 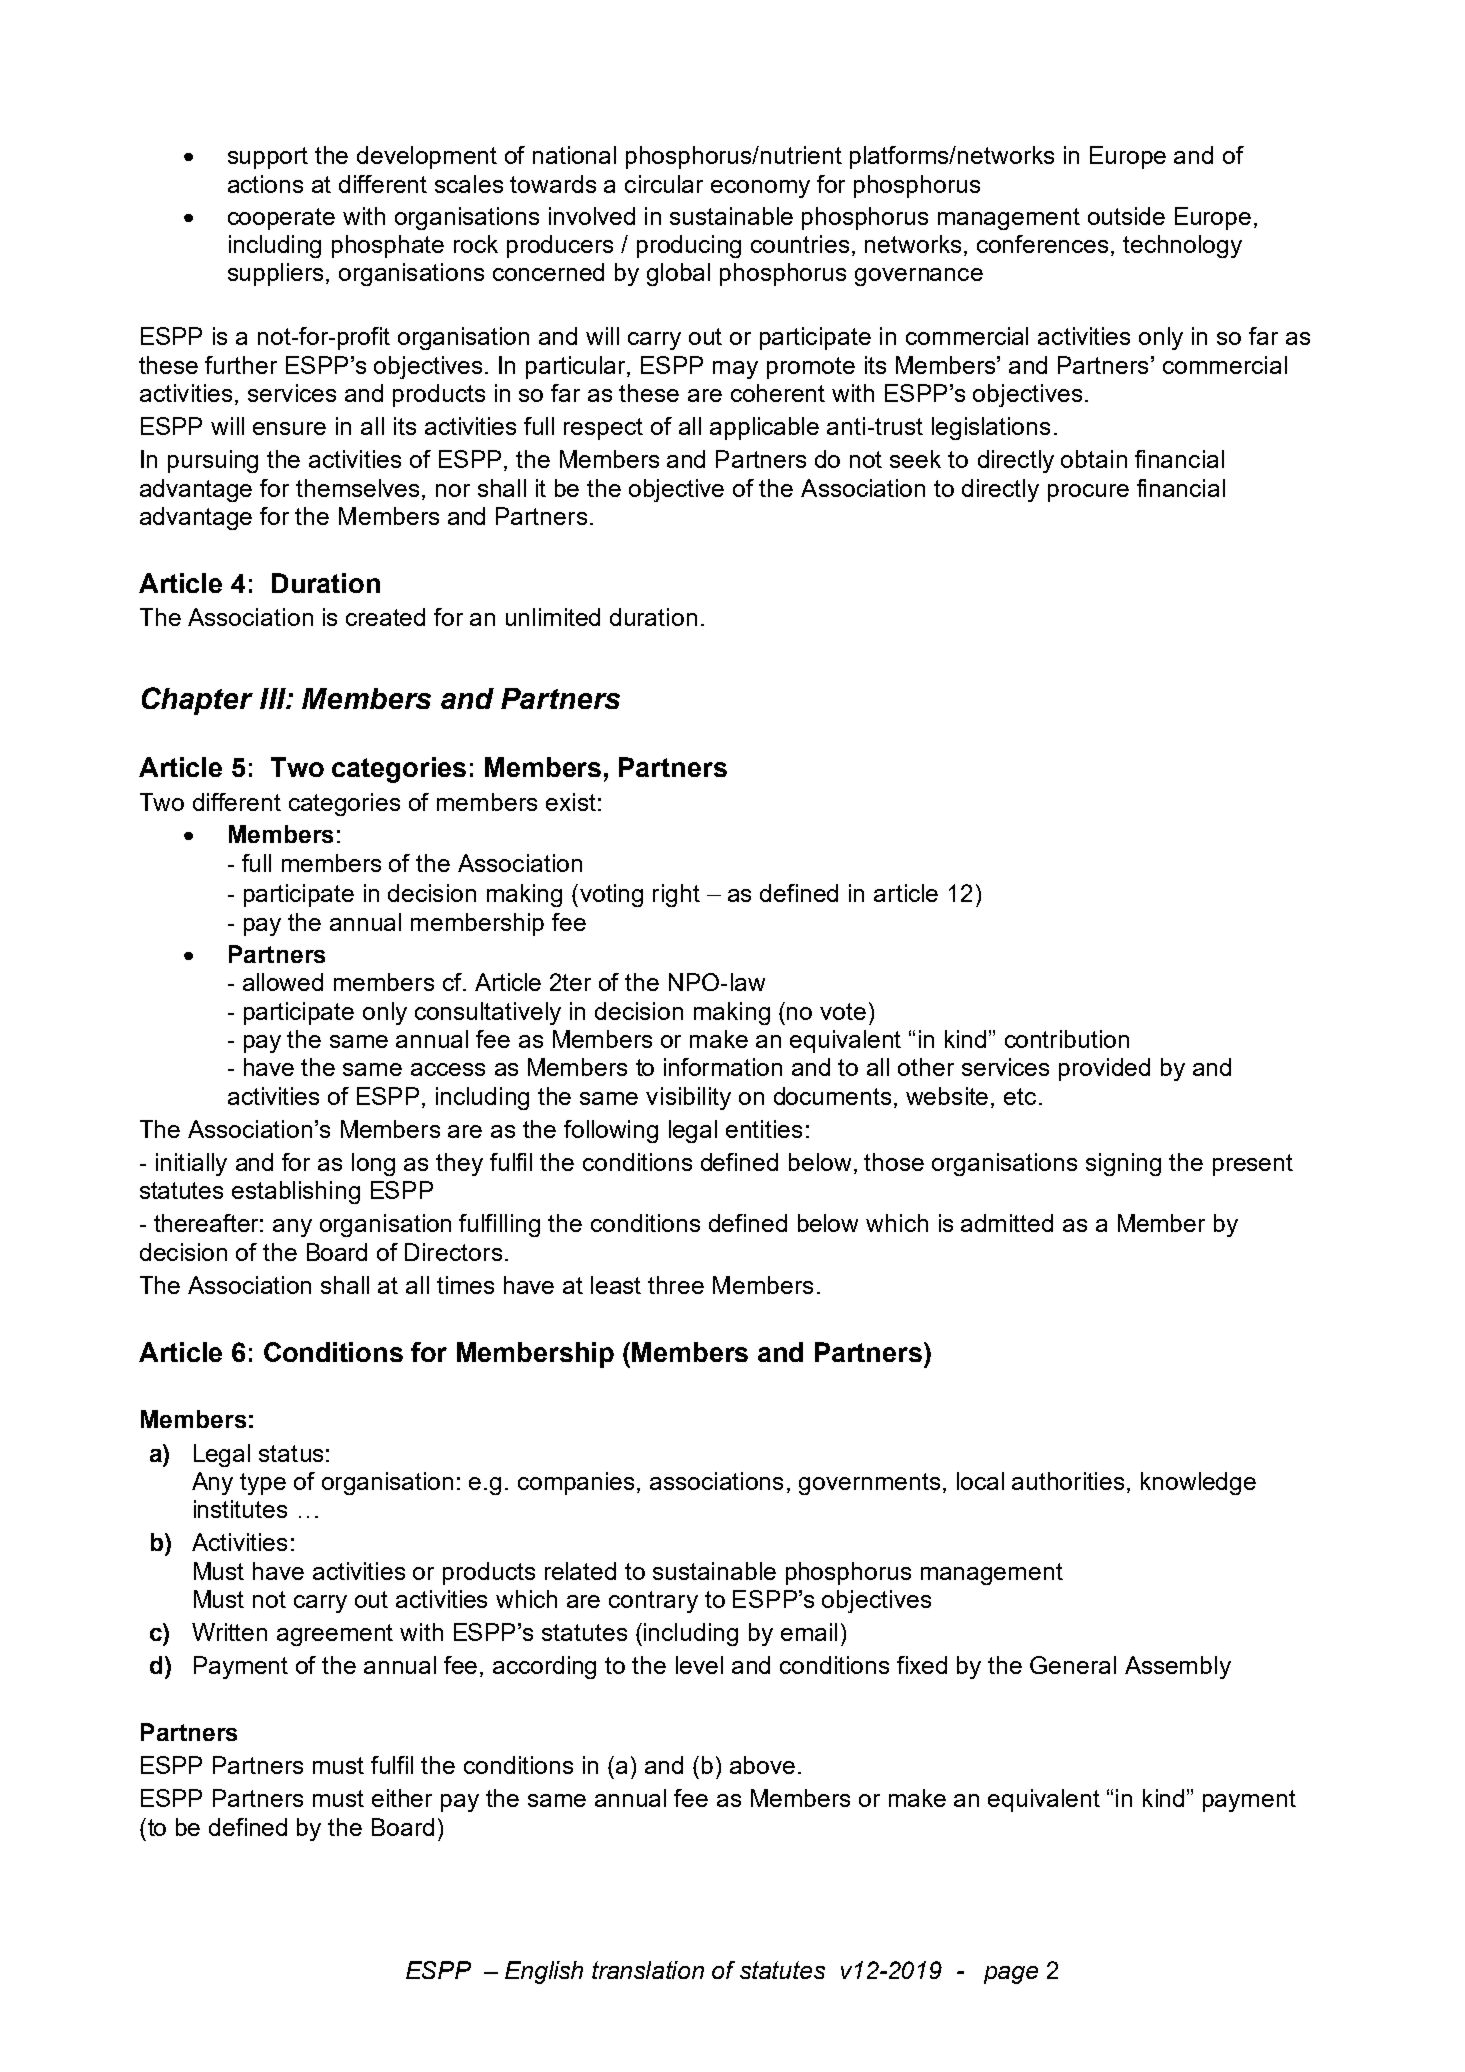 What do you see at coordinates (760, 189) in the screenshot?
I see `economy` at bounding box center [760, 189].
